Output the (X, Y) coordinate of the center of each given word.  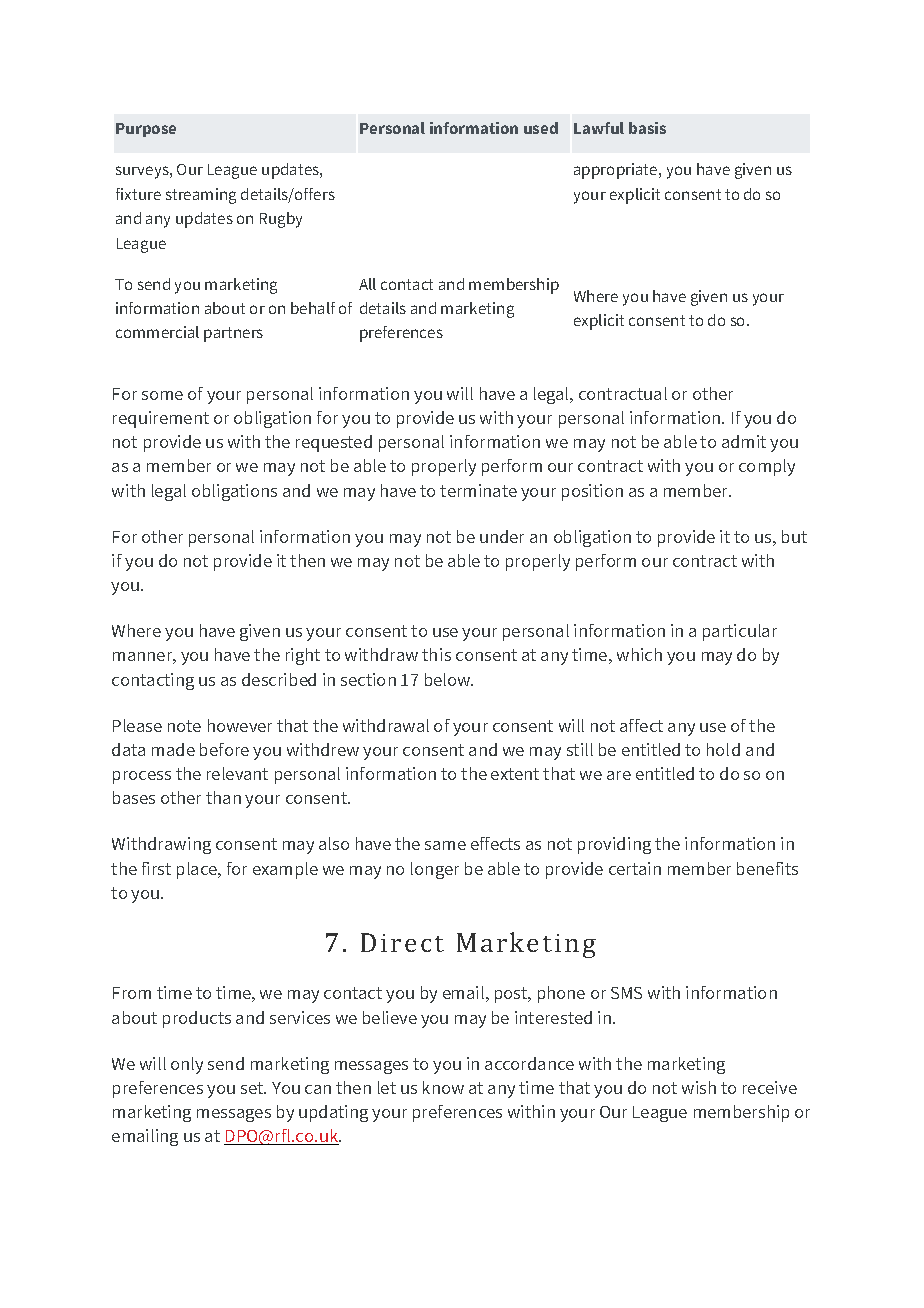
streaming (201, 196)
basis (647, 128)
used (541, 128)
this (436, 654)
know (443, 1087)
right (303, 656)
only (187, 1065)
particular (740, 632)
